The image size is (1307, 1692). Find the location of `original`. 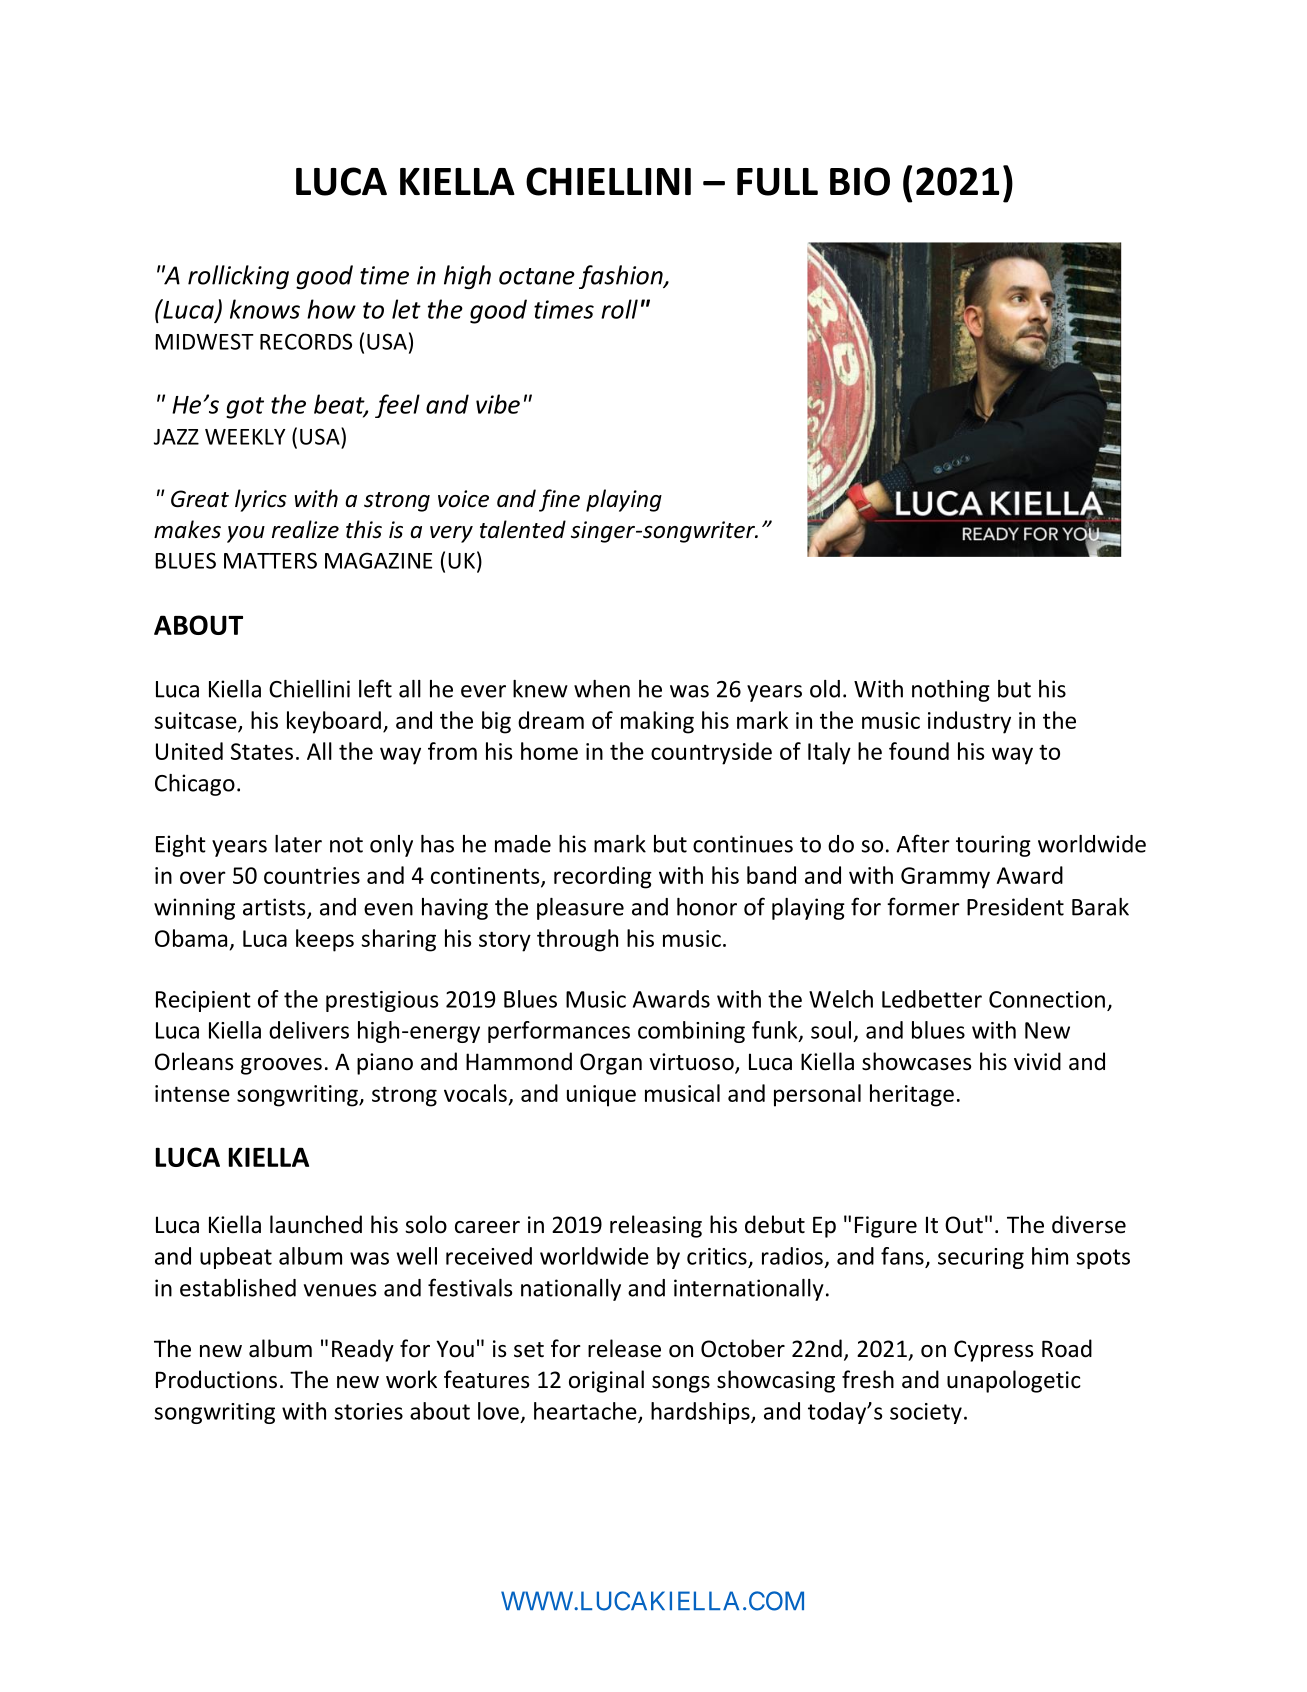

original is located at coordinates (606, 1381).
